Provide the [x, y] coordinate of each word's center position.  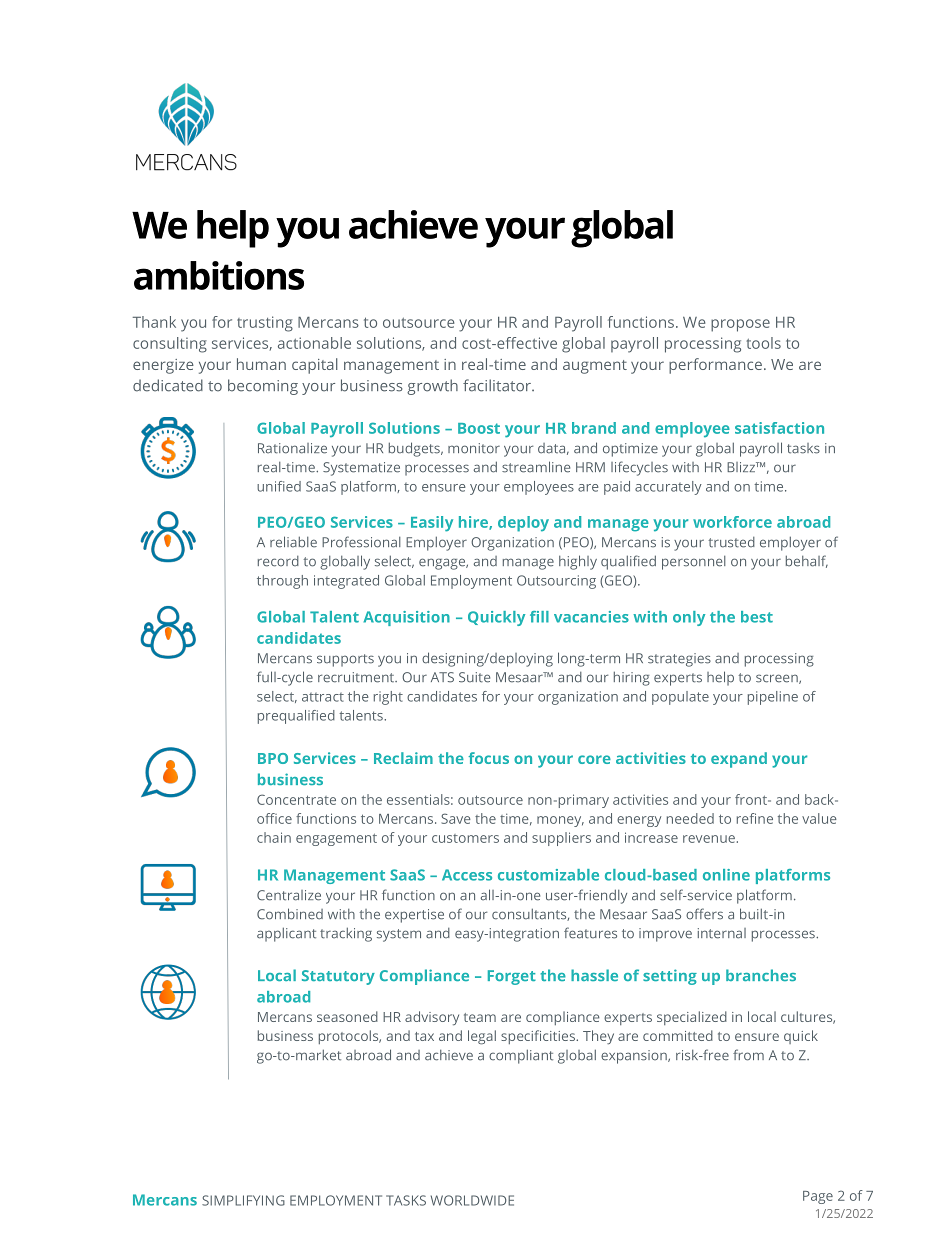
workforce [732, 522]
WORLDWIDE [472, 1200]
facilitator [498, 385]
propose [740, 325]
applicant [286, 934]
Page [818, 1197]
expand [739, 760]
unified [279, 486]
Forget [512, 977]
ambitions [219, 275]
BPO [273, 758]
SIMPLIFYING [243, 1200]
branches [761, 975]
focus [488, 758]
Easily [432, 524]
